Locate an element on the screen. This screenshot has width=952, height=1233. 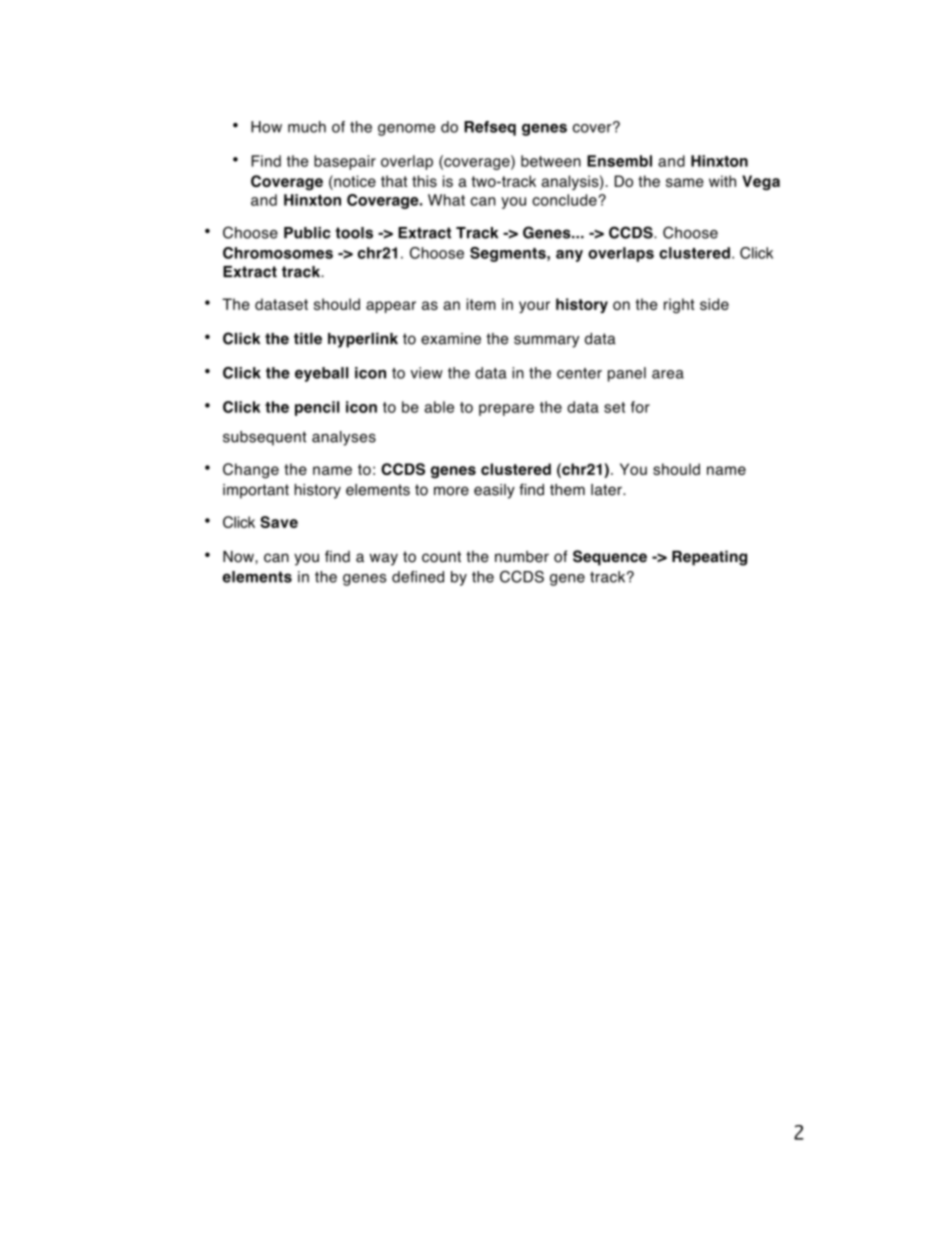
Ensembl is located at coordinates (619, 161).
